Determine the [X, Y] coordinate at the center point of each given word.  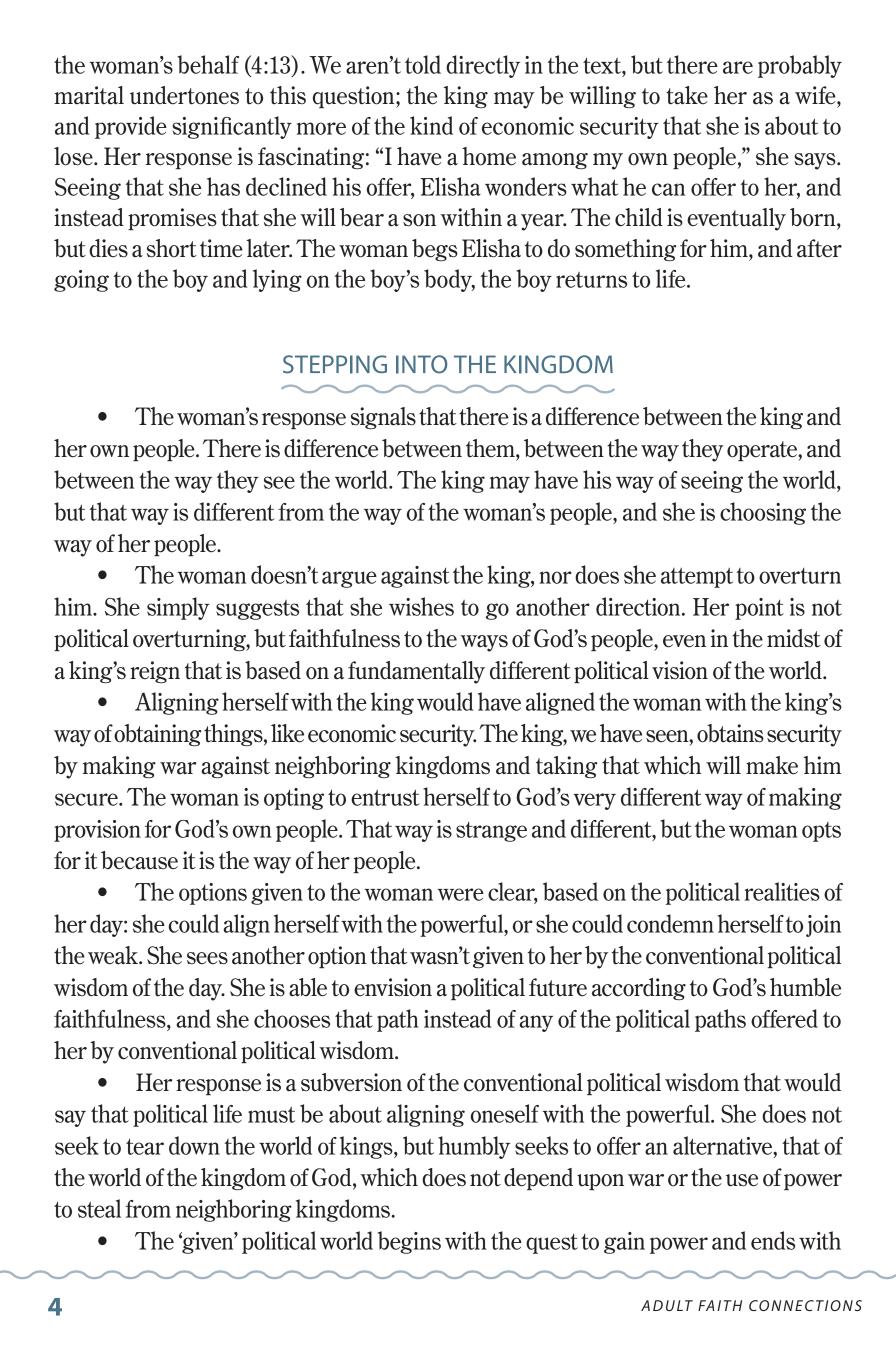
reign [155, 672]
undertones [184, 95]
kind [431, 125]
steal [99, 1208]
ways [484, 643]
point [759, 609]
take [687, 95]
